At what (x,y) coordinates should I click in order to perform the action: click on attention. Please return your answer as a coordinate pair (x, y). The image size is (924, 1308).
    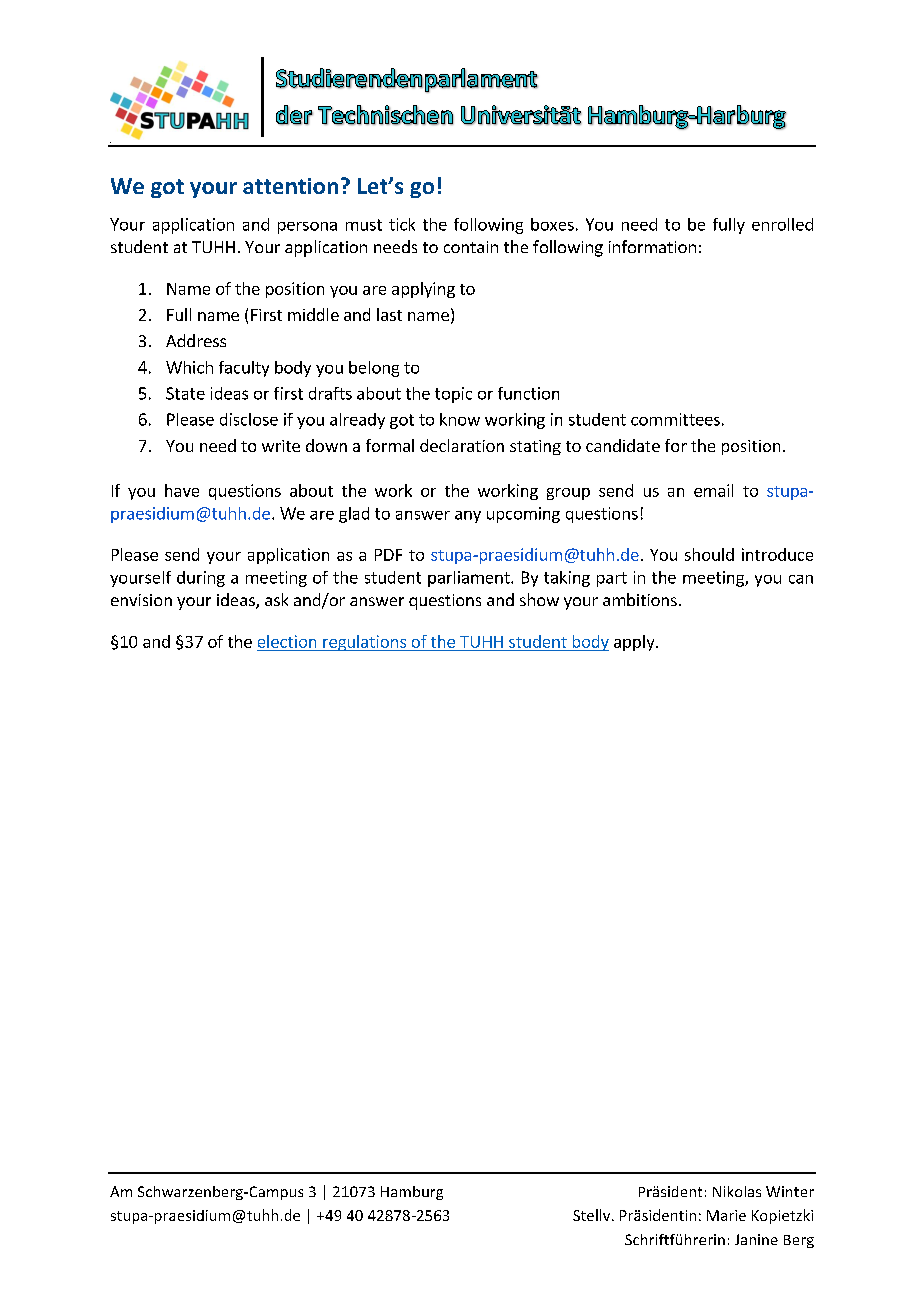
    Looking at the image, I should click on (290, 186).
